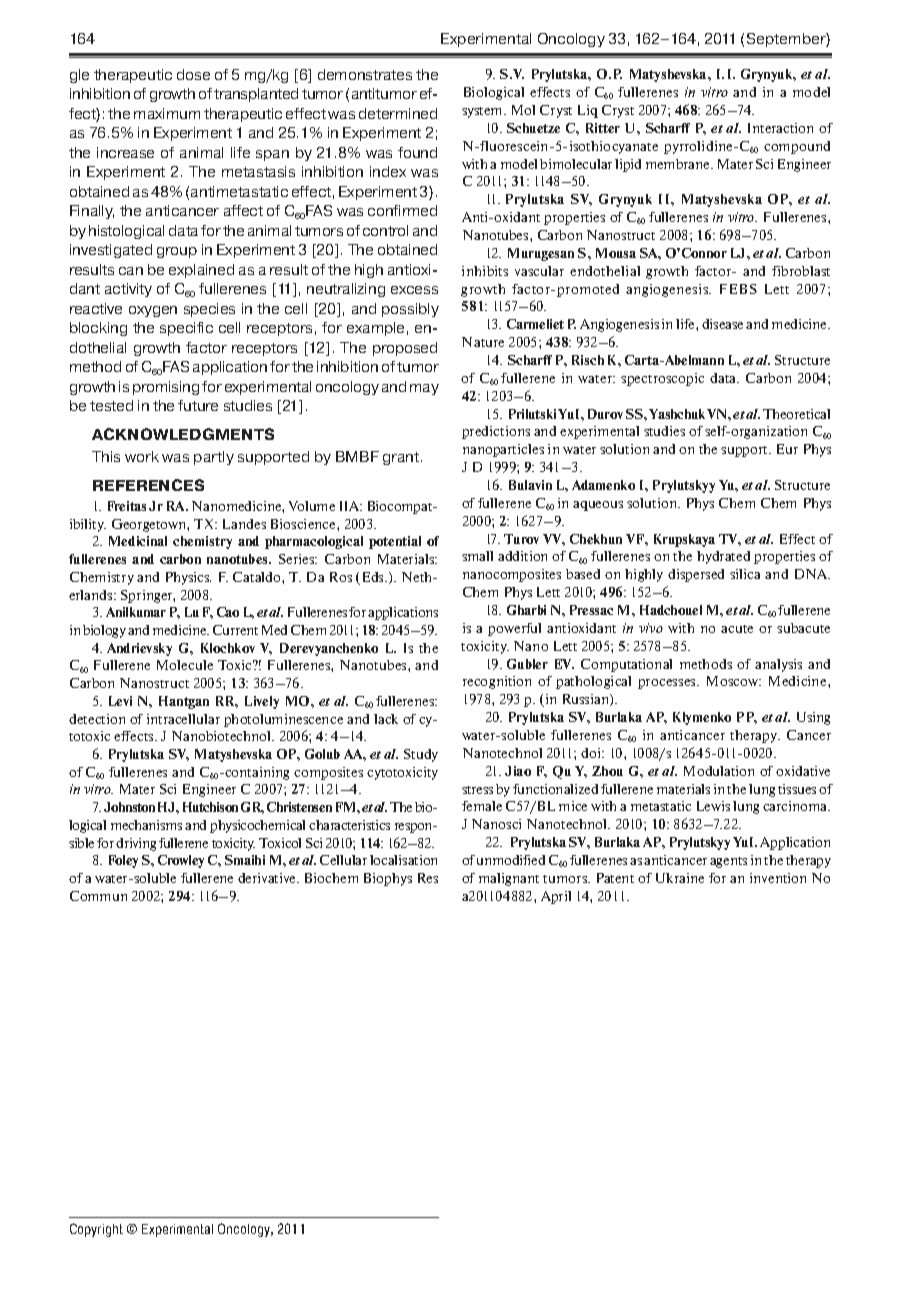  I want to click on maximum, so click(167, 113).
